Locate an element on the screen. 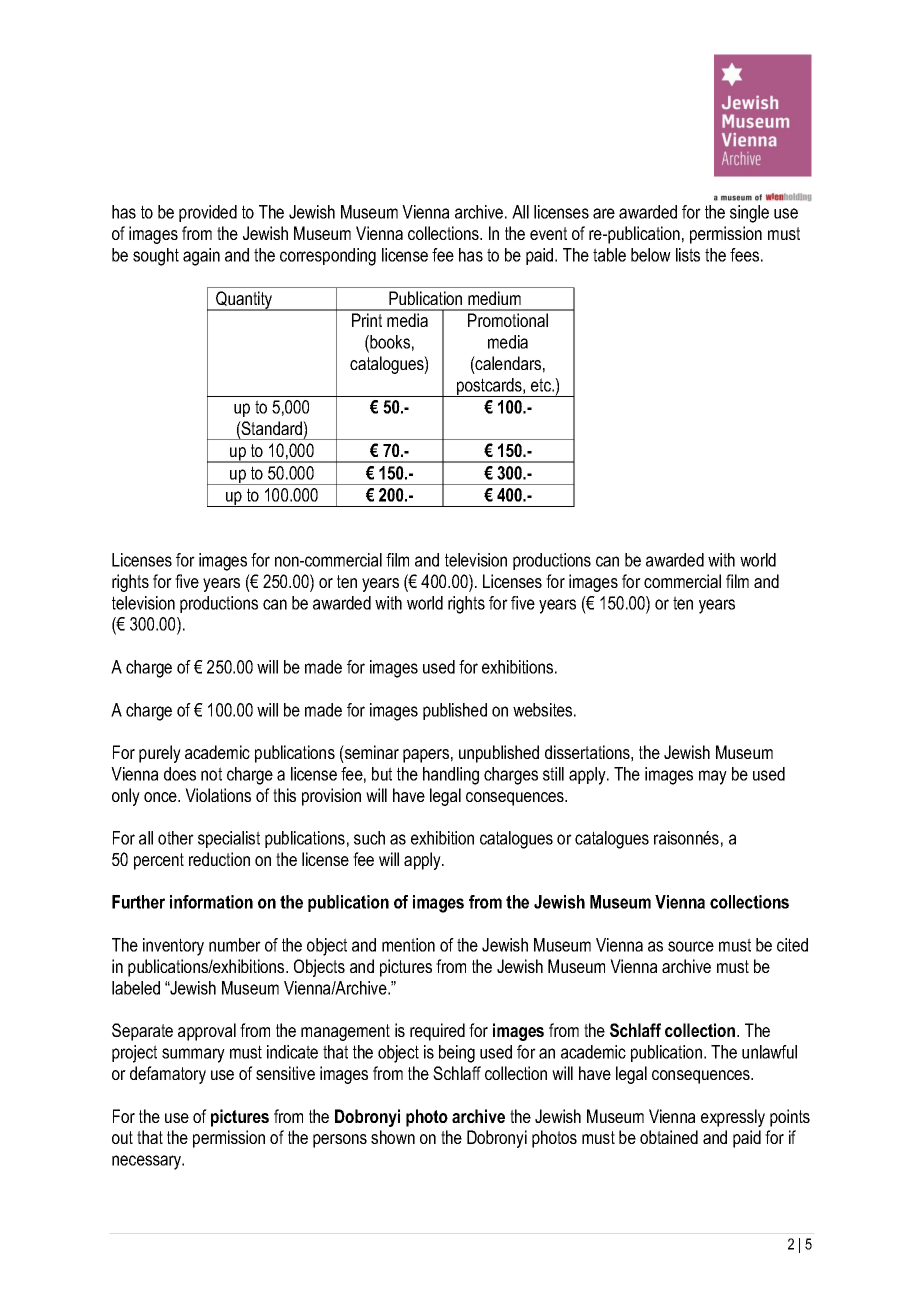 Image resolution: width=924 pixels, height=1308 pixels. handling is located at coordinates (451, 776).
